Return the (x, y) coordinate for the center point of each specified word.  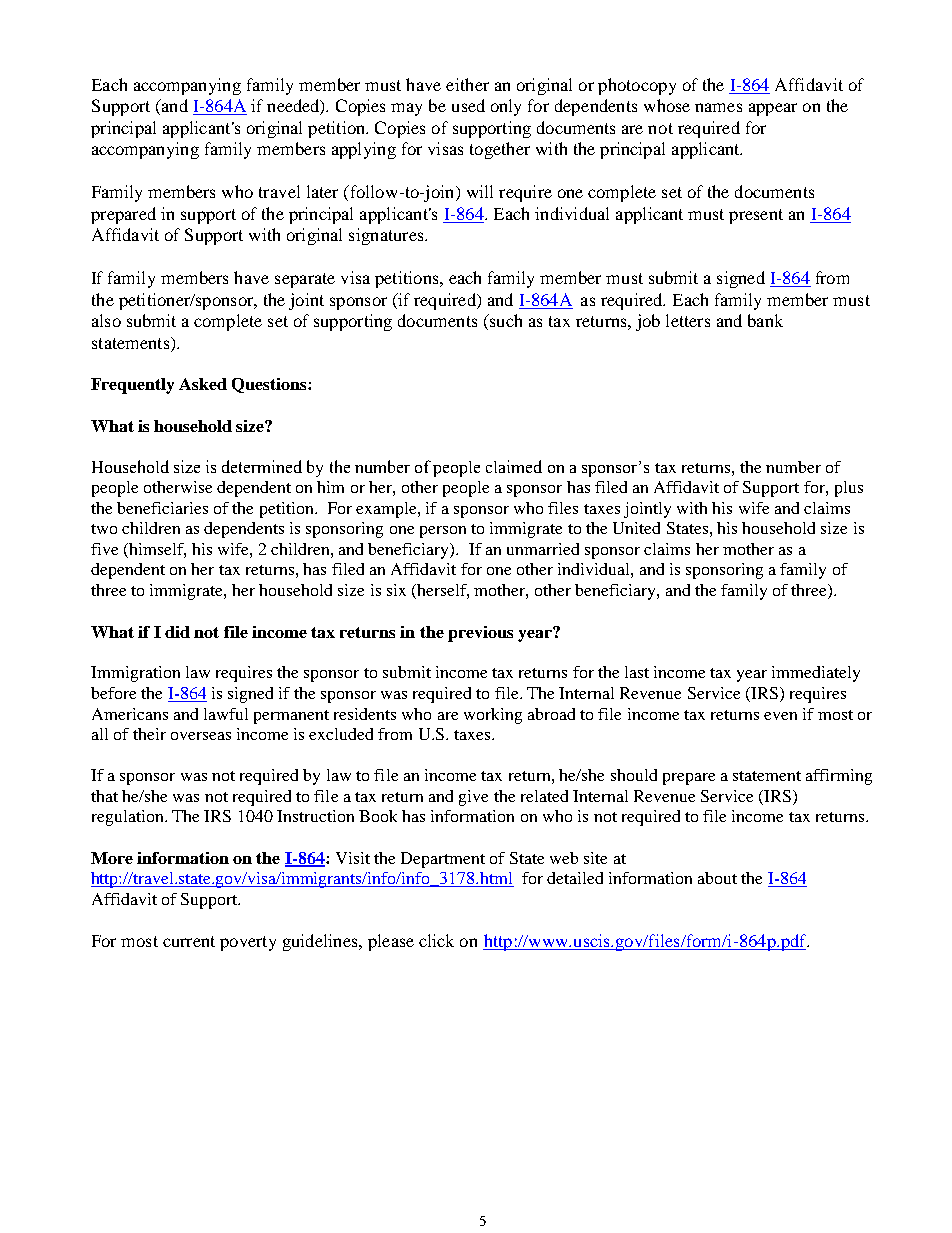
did (177, 632)
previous (480, 634)
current (189, 941)
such (505, 320)
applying (364, 150)
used (468, 105)
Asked (203, 384)
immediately (816, 674)
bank (765, 320)
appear (773, 109)
